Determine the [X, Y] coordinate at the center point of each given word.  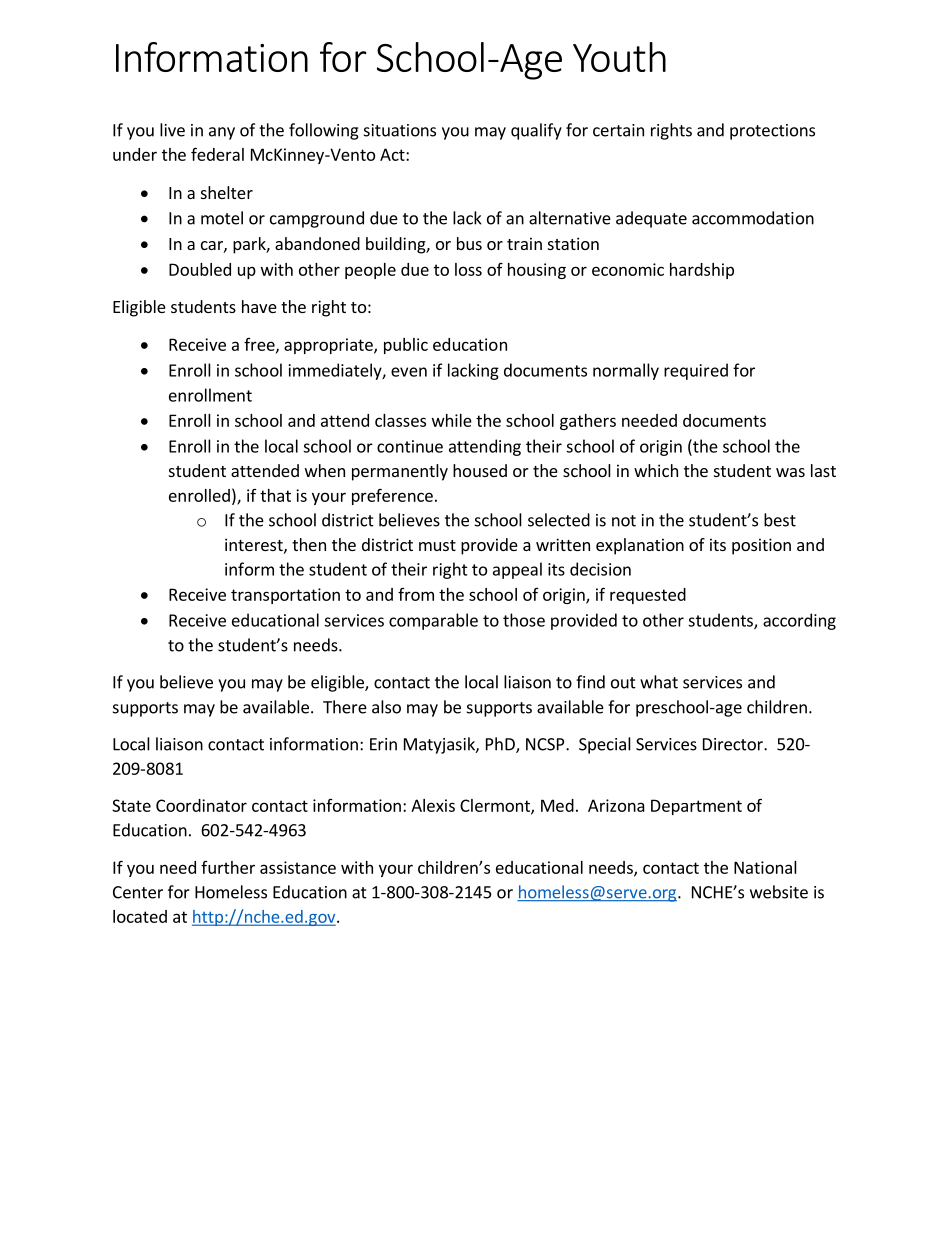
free [260, 345]
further [228, 867]
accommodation [753, 218]
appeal [517, 570]
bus [469, 243]
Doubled [200, 269]
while [452, 420]
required [696, 371]
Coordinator [201, 805]
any [222, 133]
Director [734, 744]
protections [772, 132]
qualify [536, 131]
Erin [383, 744]
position [761, 546]
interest [255, 545]
